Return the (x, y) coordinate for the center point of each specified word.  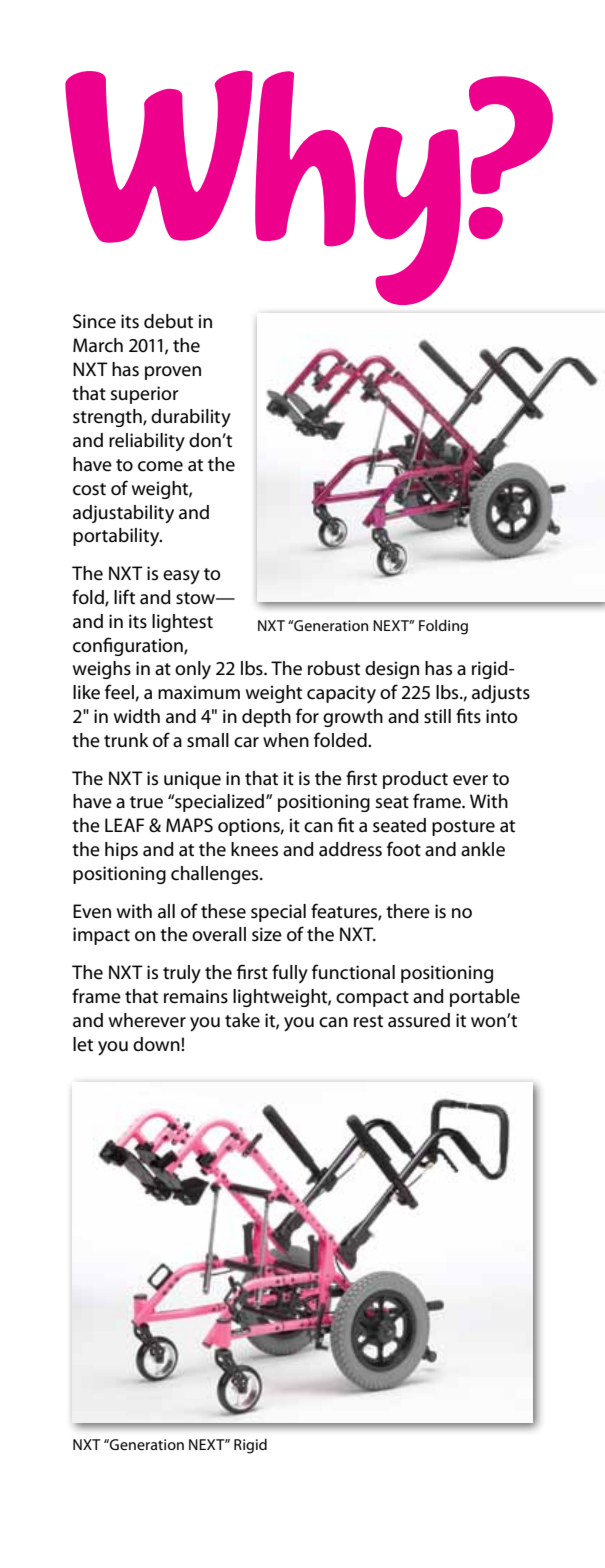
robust (334, 668)
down (157, 1044)
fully (290, 973)
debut (168, 321)
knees (254, 849)
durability (191, 418)
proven (173, 373)
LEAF (124, 825)
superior (145, 395)
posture (463, 828)
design (392, 670)
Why (263, 187)
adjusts (501, 694)
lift (124, 597)
